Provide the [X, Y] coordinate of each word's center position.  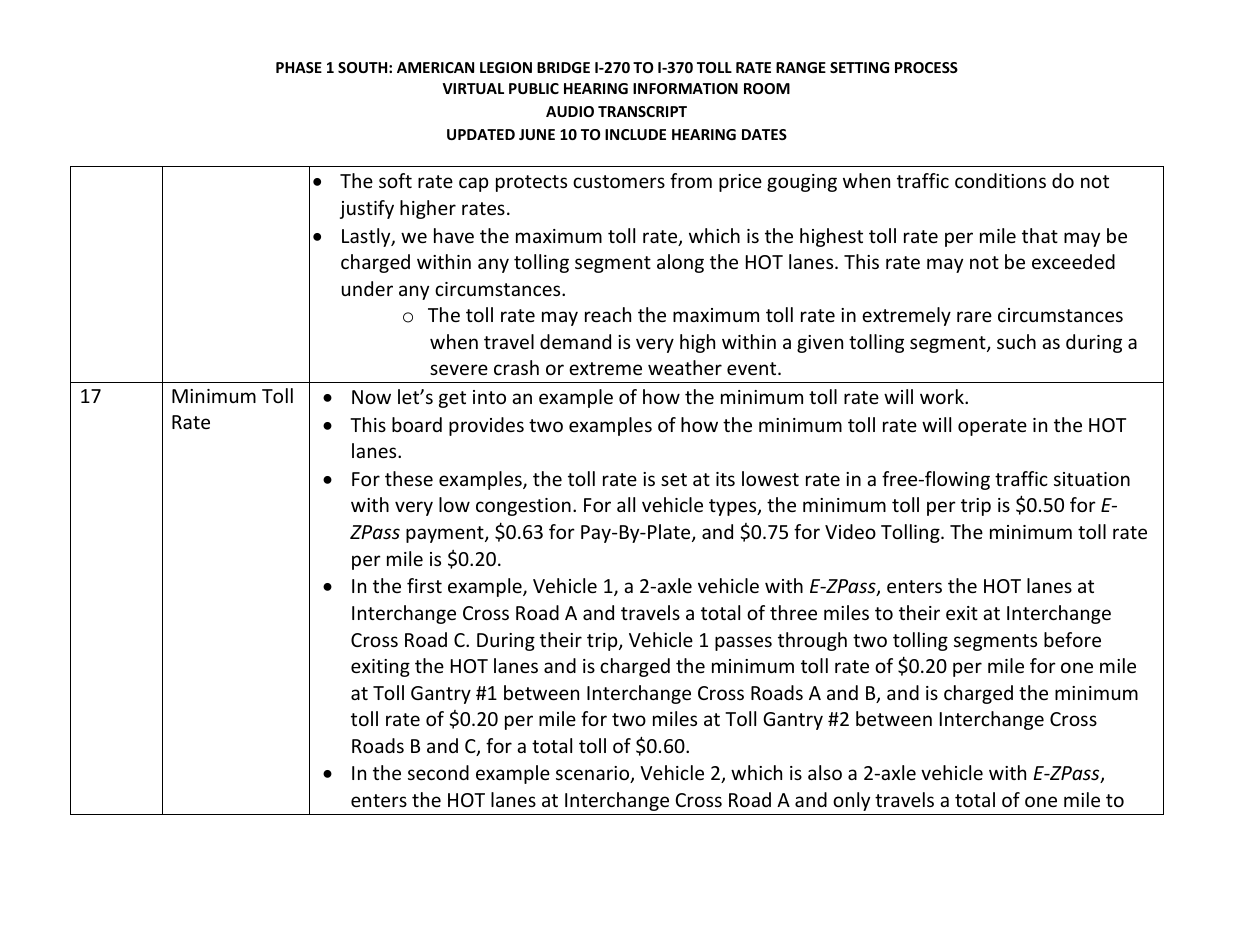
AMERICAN [435, 67]
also [825, 772]
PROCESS [926, 67]
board [417, 424]
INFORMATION [685, 88]
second [438, 772]
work [943, 396]
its [725, 479]
